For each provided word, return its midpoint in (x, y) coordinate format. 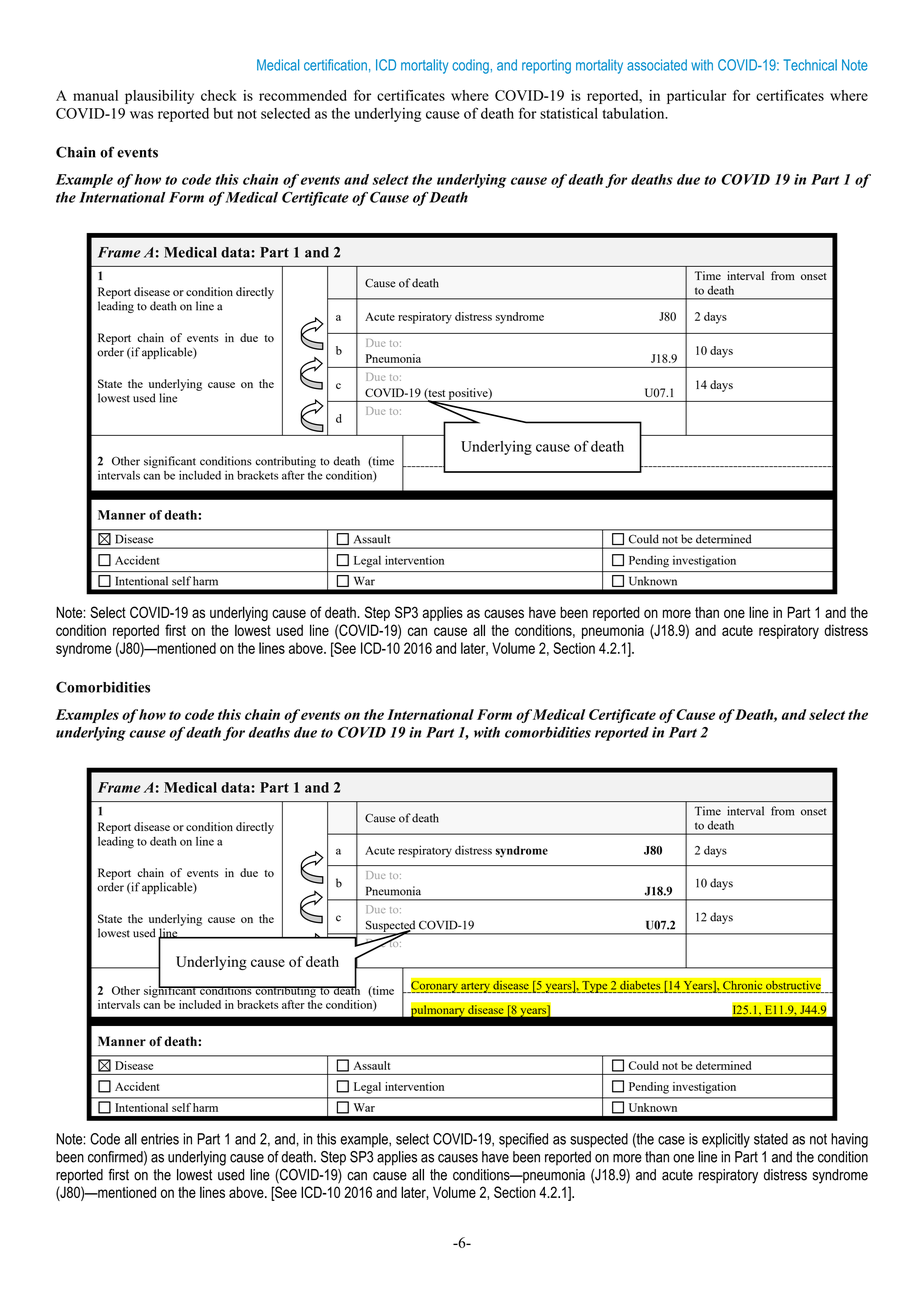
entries (160, 1139)
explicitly (726, 1140)
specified (523, 1140)
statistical (569, 113)
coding (470, 66)
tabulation (634, 113)
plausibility (159, 97)
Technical (810, 65)
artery (475, 987)
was (141, 115)
